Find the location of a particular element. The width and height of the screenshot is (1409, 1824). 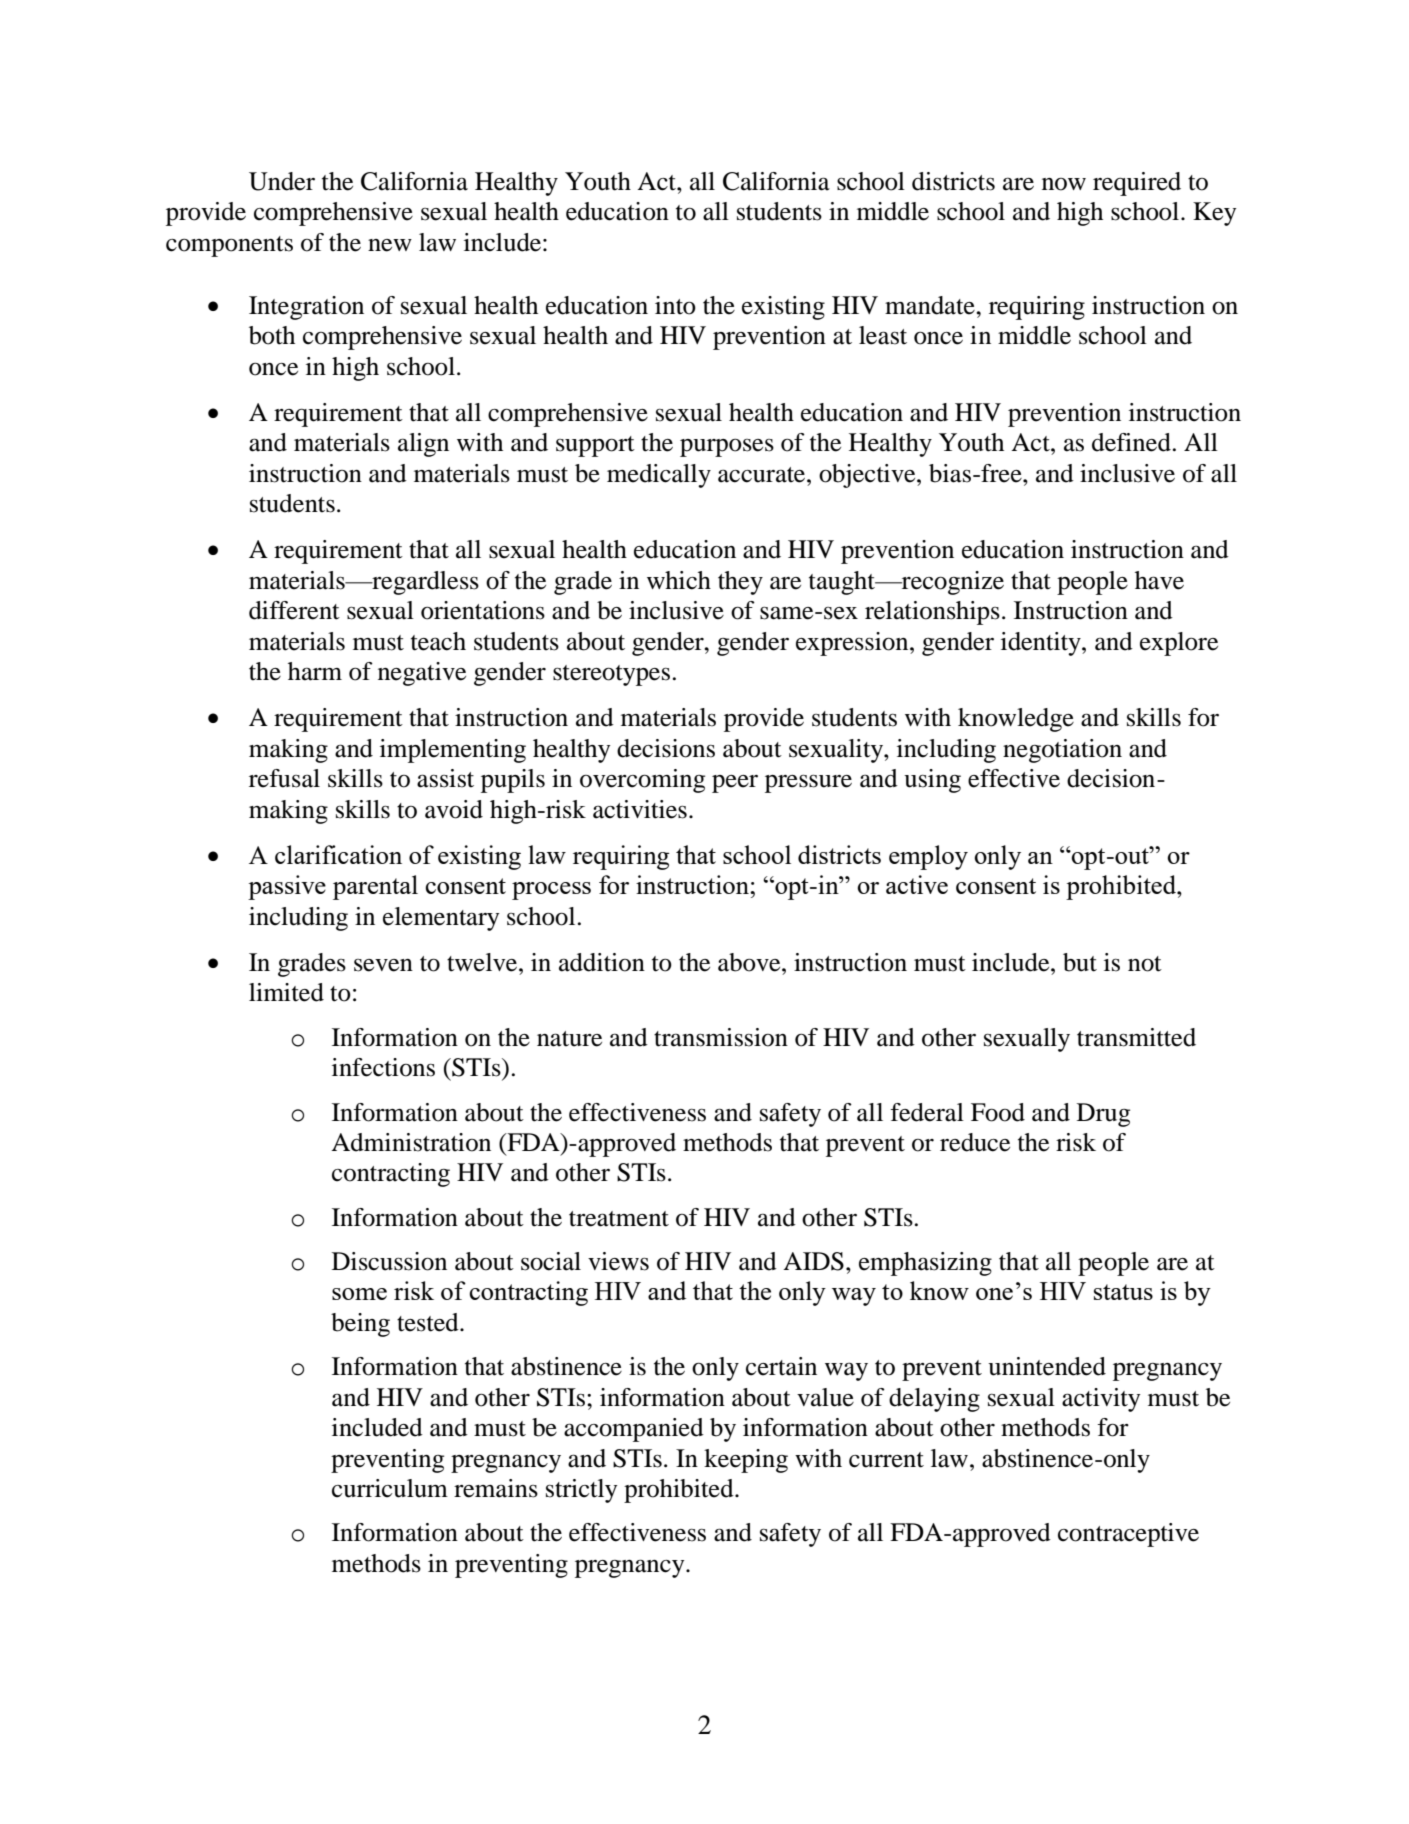

curriculum is located at coordinates (390, 1488).
